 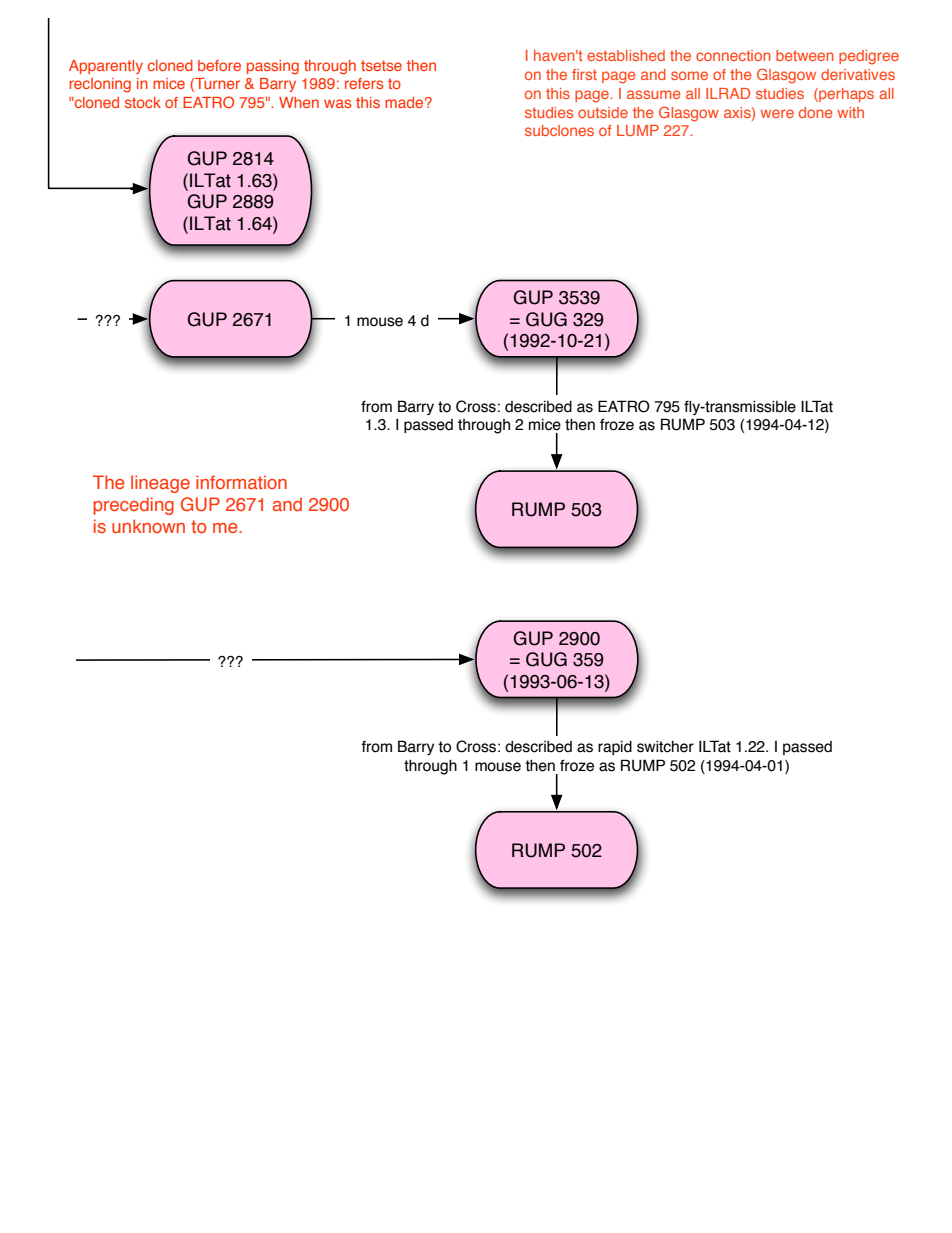 I want to click on outside, so click(x=603, y=112).
